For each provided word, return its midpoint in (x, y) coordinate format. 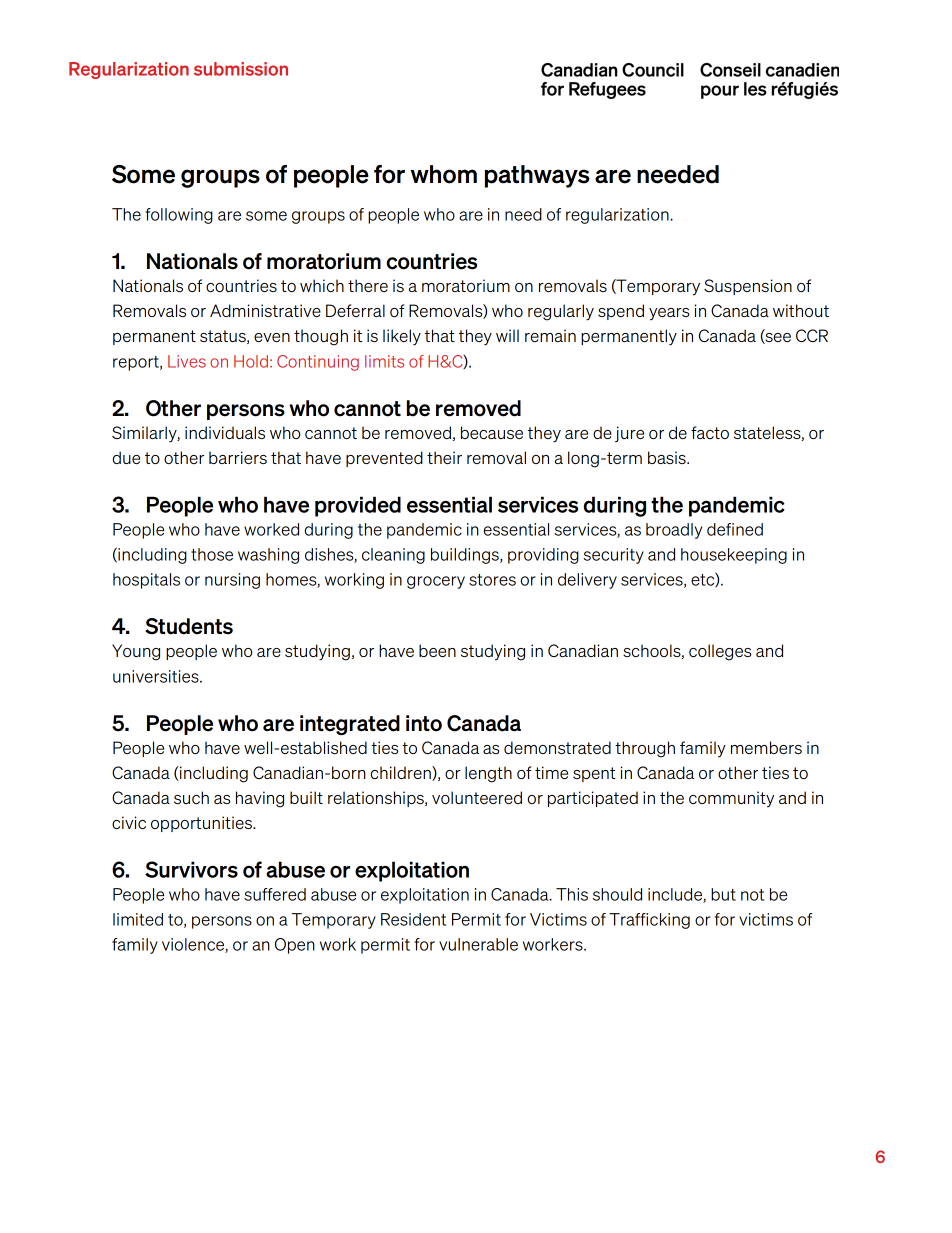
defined (735, 529)
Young (136, 652)
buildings (466, 556)
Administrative (265, 310)
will (507, 335)
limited (138, 919)
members (766, 747)
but (723, 894)
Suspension (748, 287)
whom (444, 174)
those (212, 554)
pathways (537, 176)
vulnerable (478, 944)
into (424, 723)
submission (241, 69)
